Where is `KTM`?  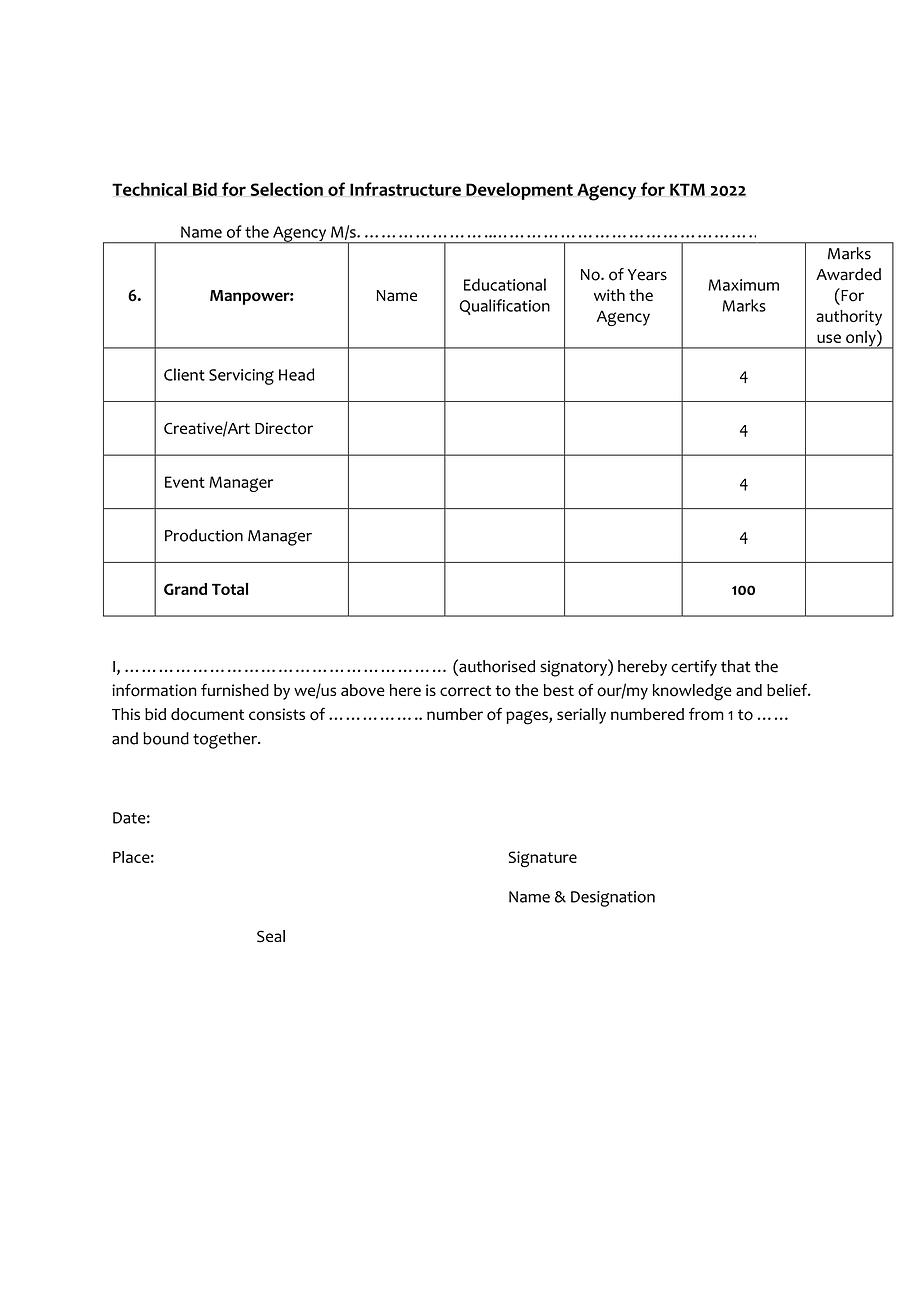 KTM is located at coordinates (687, 189).
